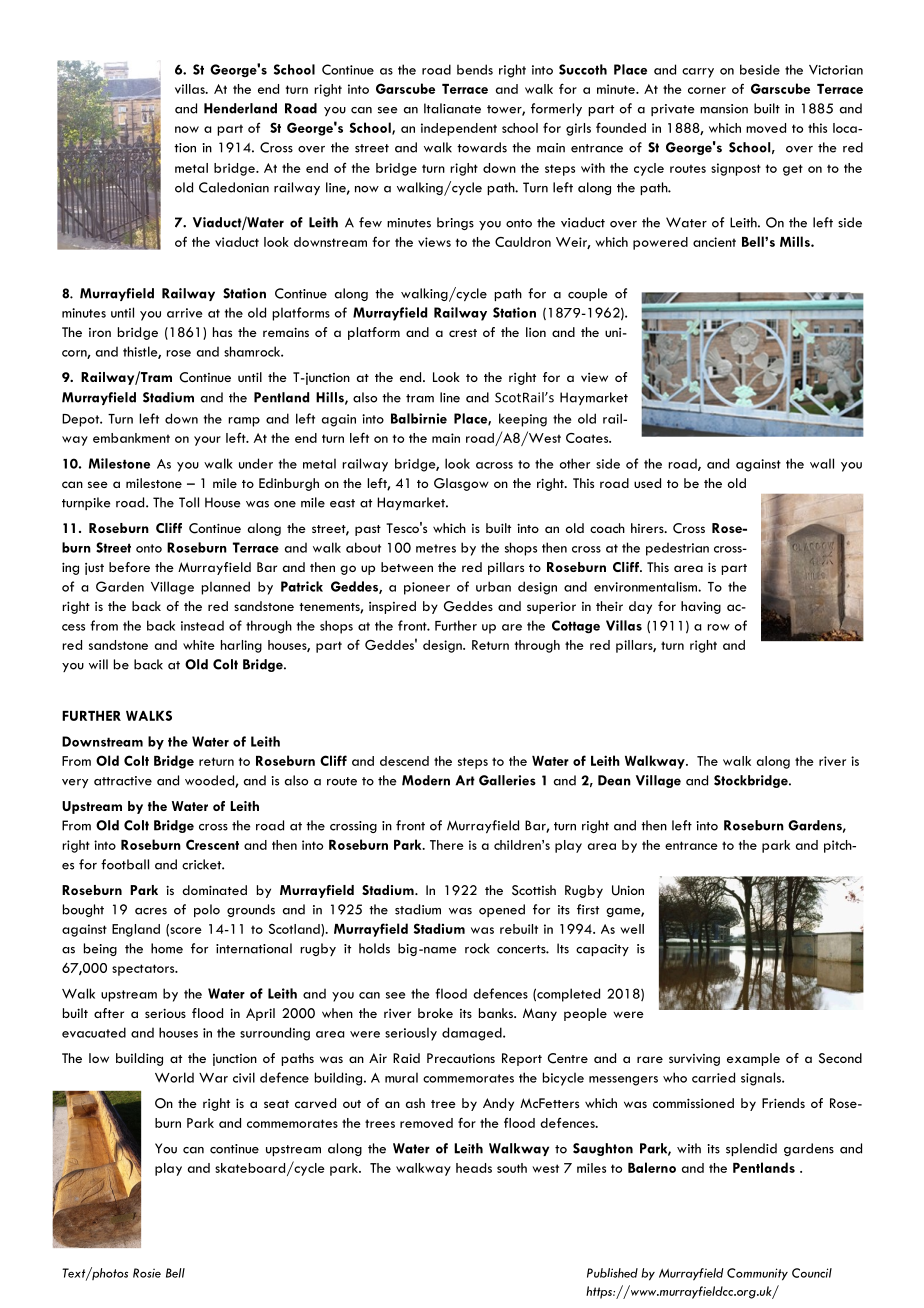 The width and height of the document is (924, 1308). What do you see at coordinates (459, 129) in the document?
I see `independent` at bounding box center [459, 129].
